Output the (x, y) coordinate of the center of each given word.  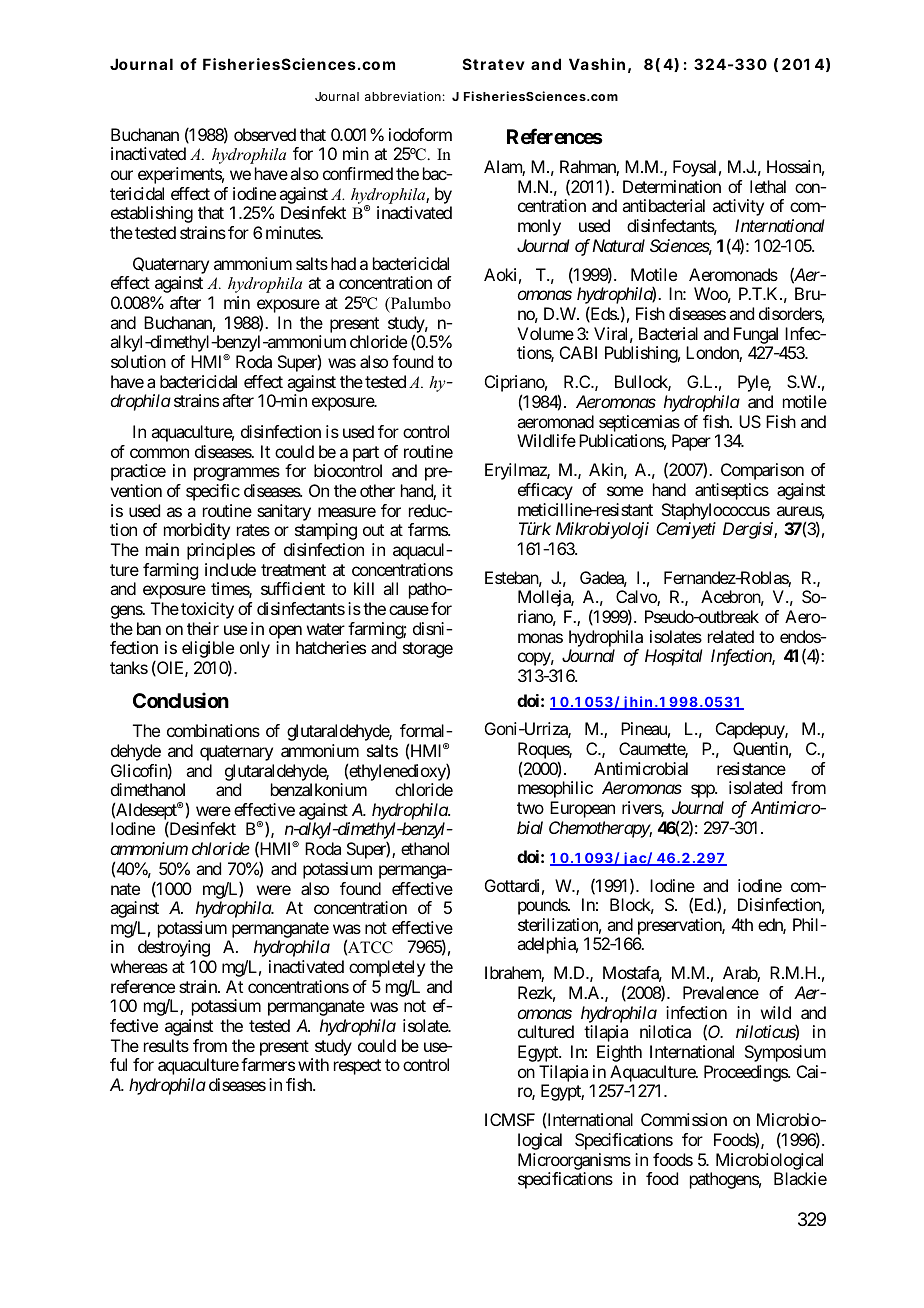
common (159, 453)
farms (428, 529)
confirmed (358, 173)
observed (265, 134)
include (230, 569)
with (313, 1064)
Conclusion (181, 700)
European (582, 809)
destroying (174, 948)
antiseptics (732, 491)
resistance (751, 768)
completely (387, 968)
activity (738, 207)
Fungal (756, 335)
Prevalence (721, 992)
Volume (545, 333)
